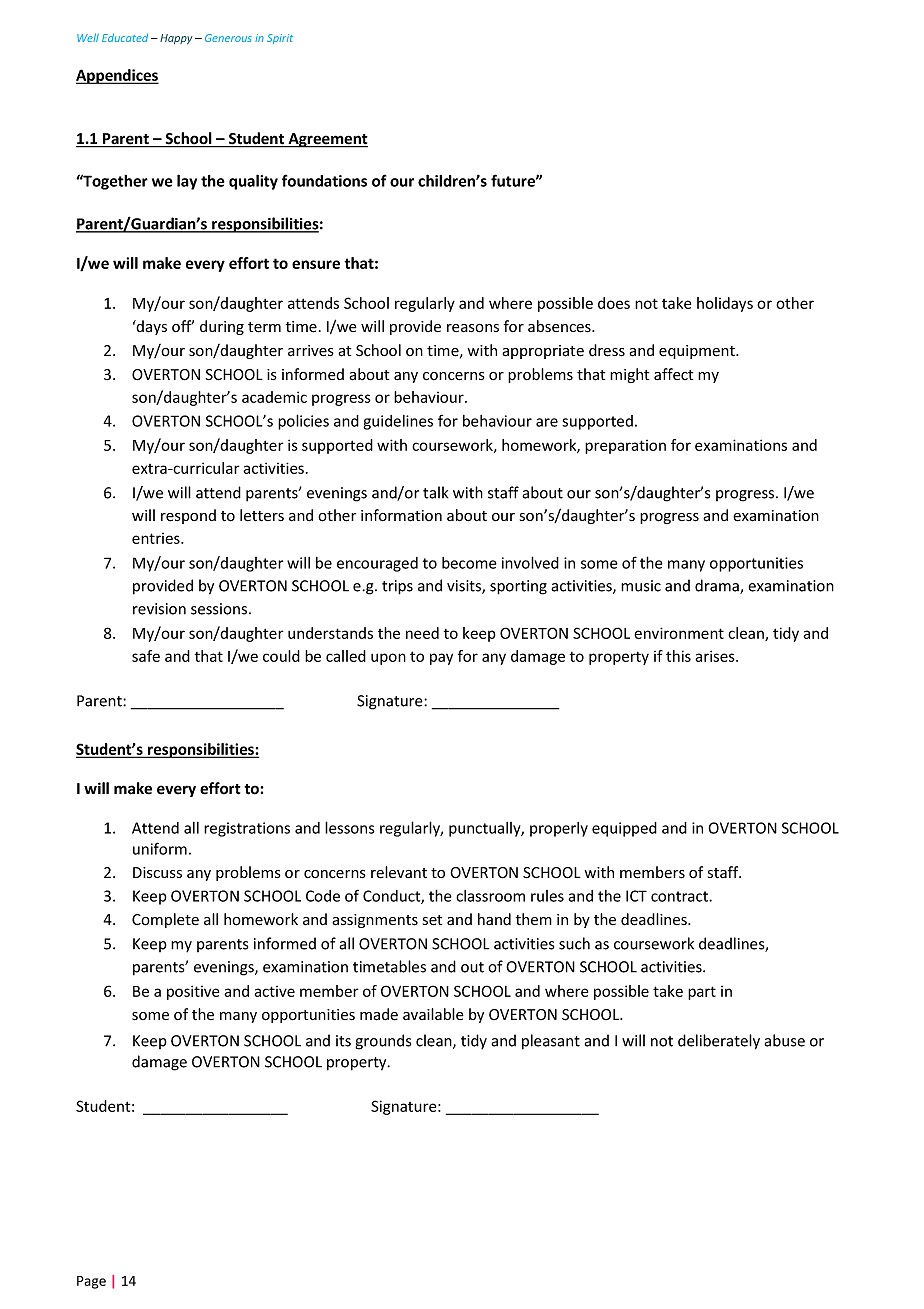 The image size is (924, 1309). Describe the element at coordinates (399, 872) in the document. I see `relevant` at that location.
